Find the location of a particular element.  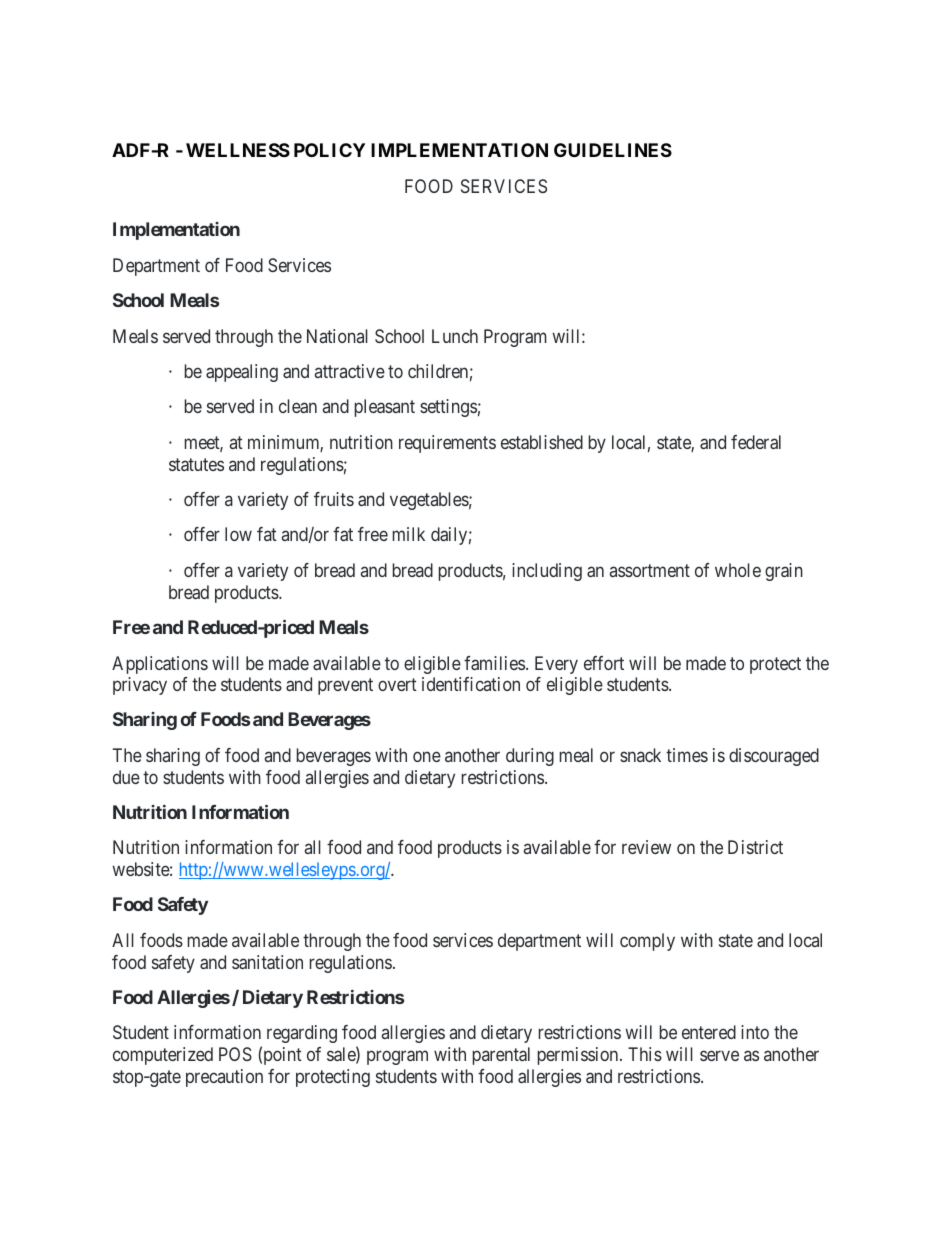

low is located at coordinates (238, 534).
